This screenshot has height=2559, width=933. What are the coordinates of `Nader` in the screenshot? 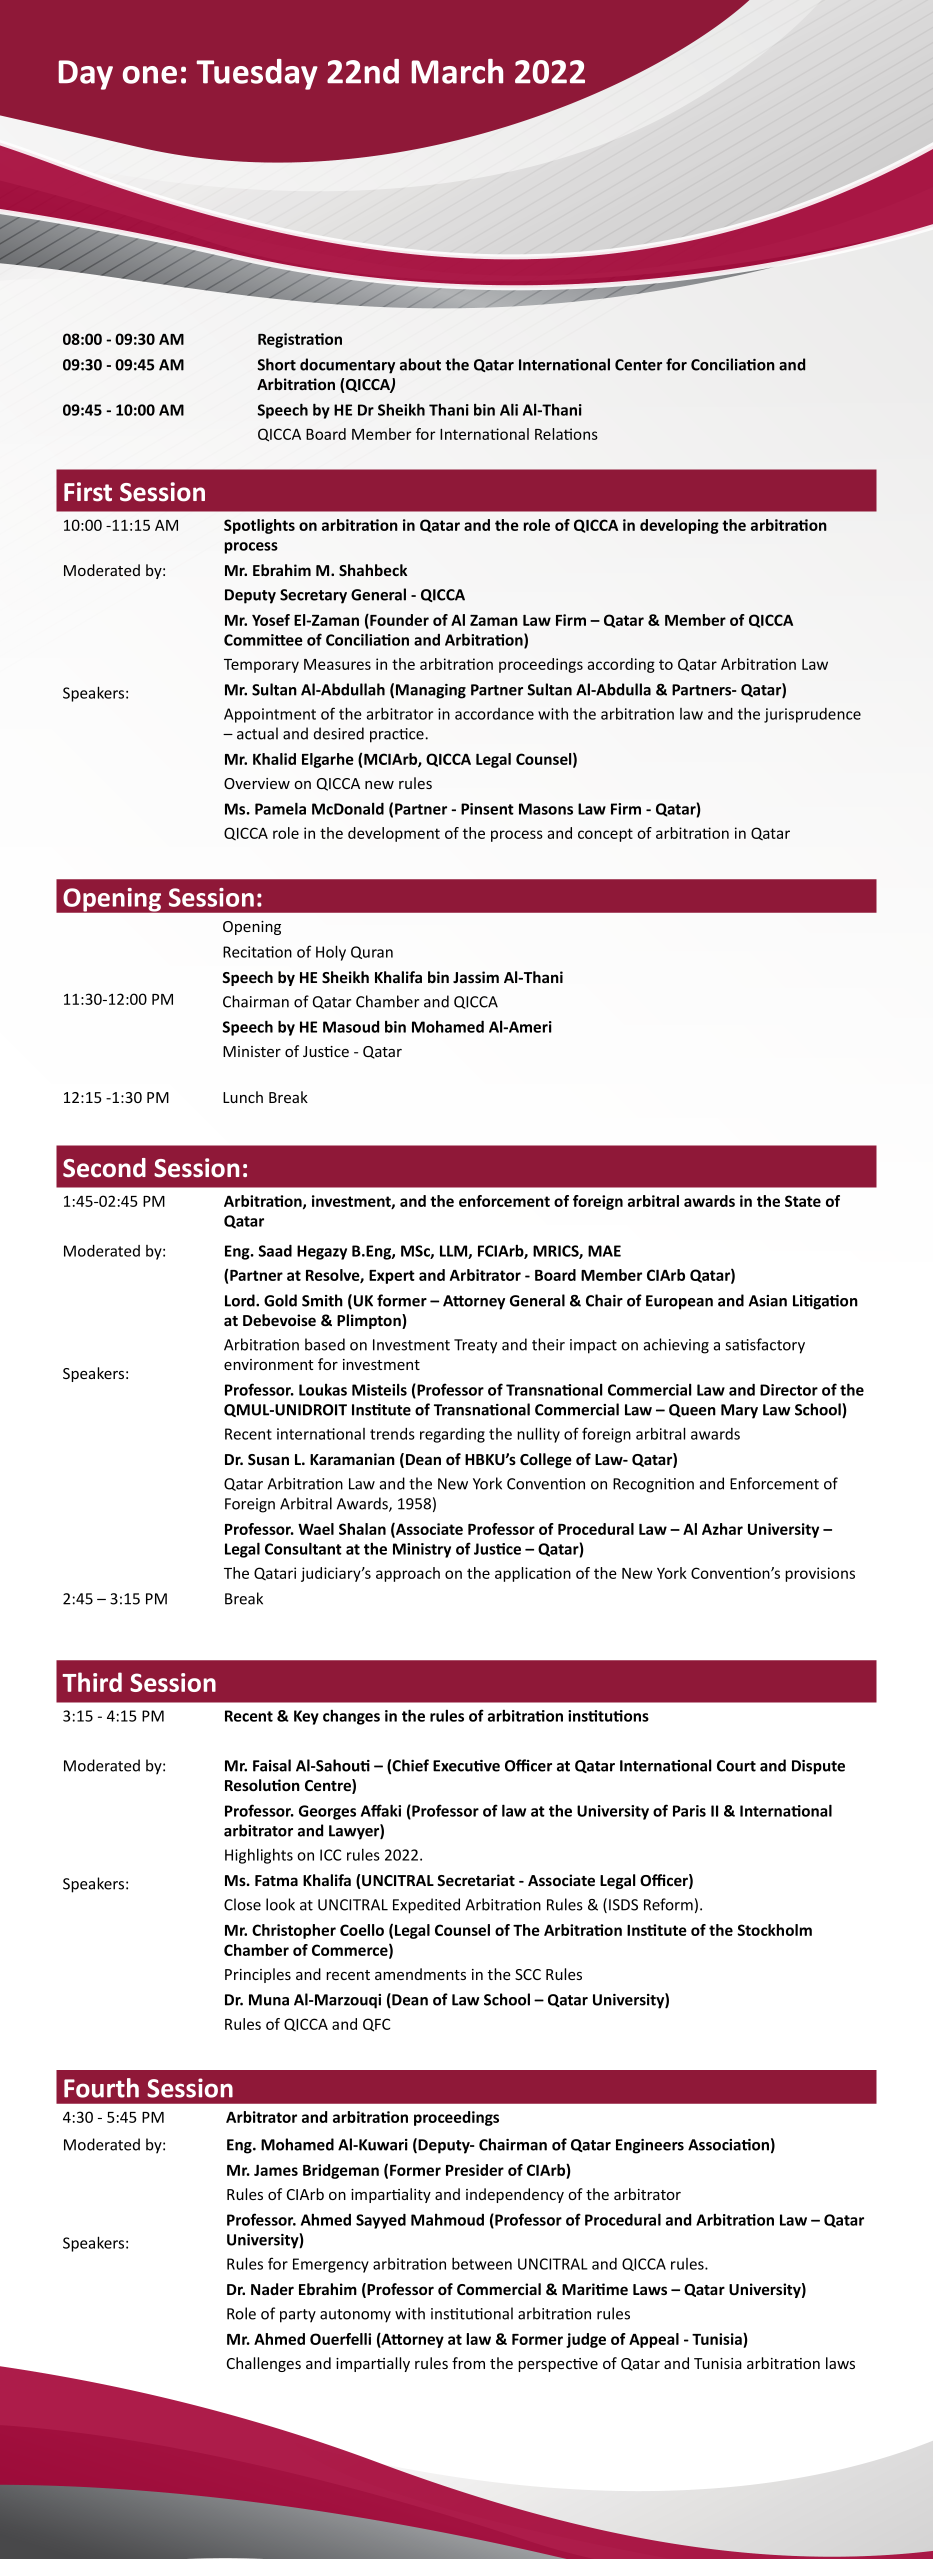 It's located at (272, 2289).
